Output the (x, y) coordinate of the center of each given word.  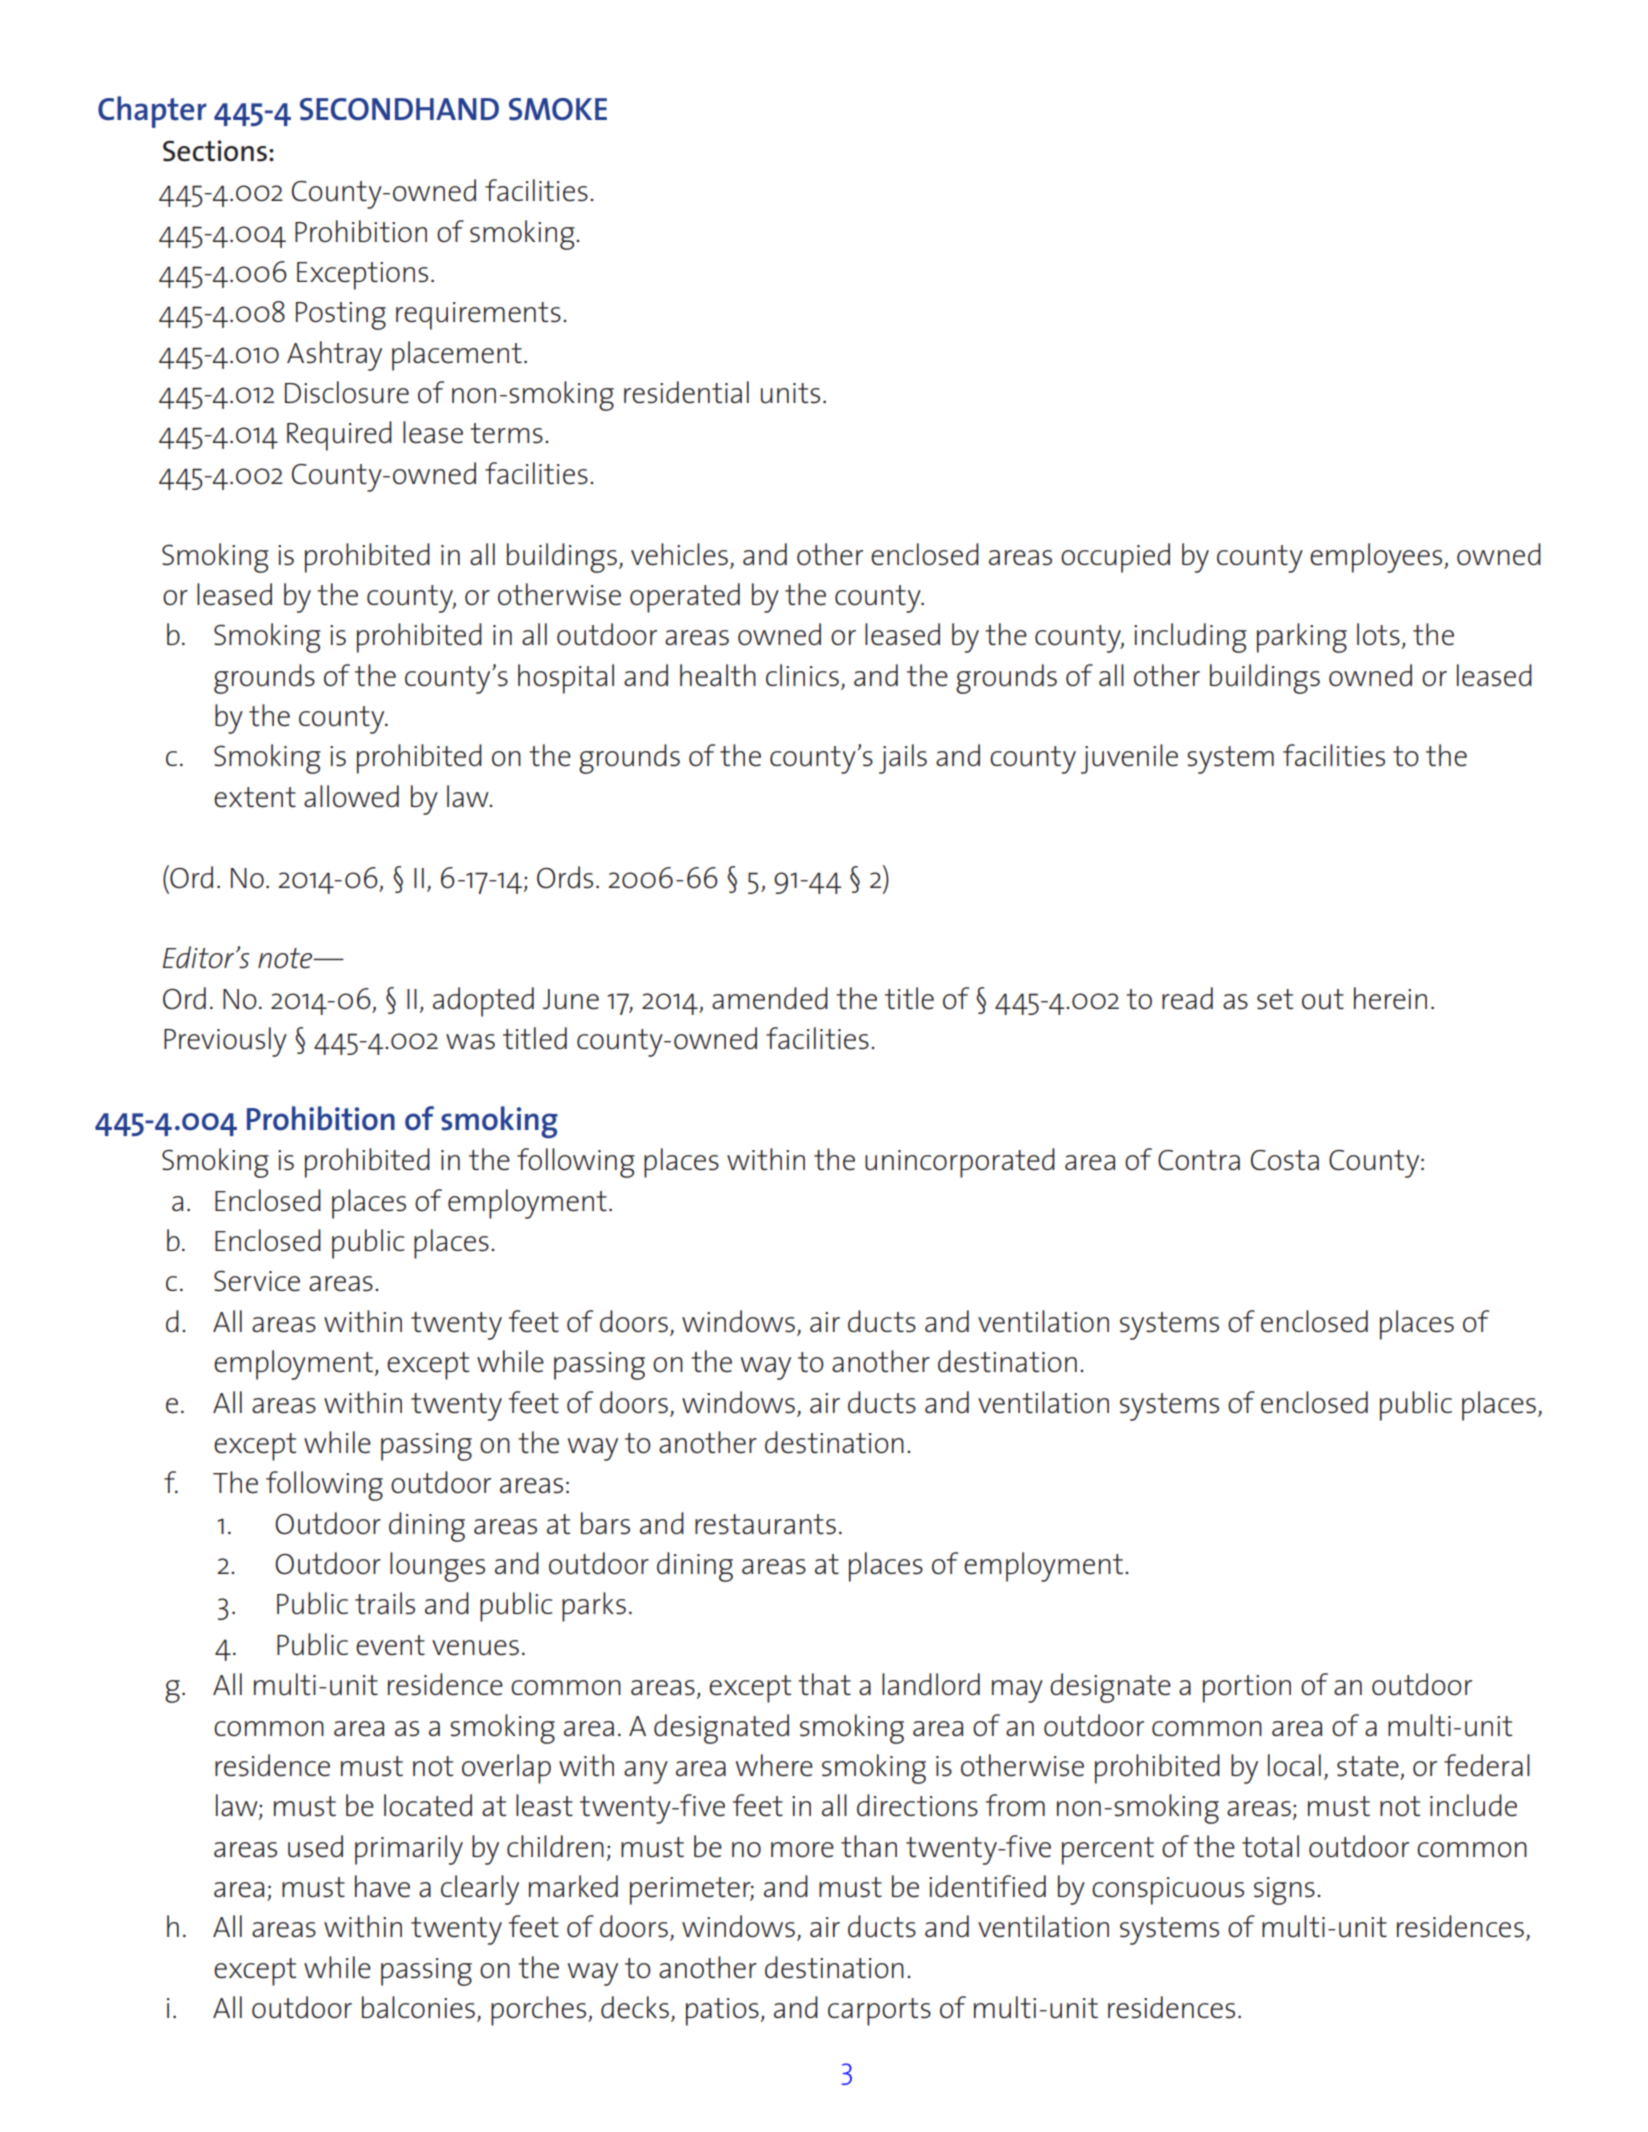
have (382, 1886)
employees (1377, 558)
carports (879, 2012)
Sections (215, 151)
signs (1284, 1891)
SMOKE (558, 109)
